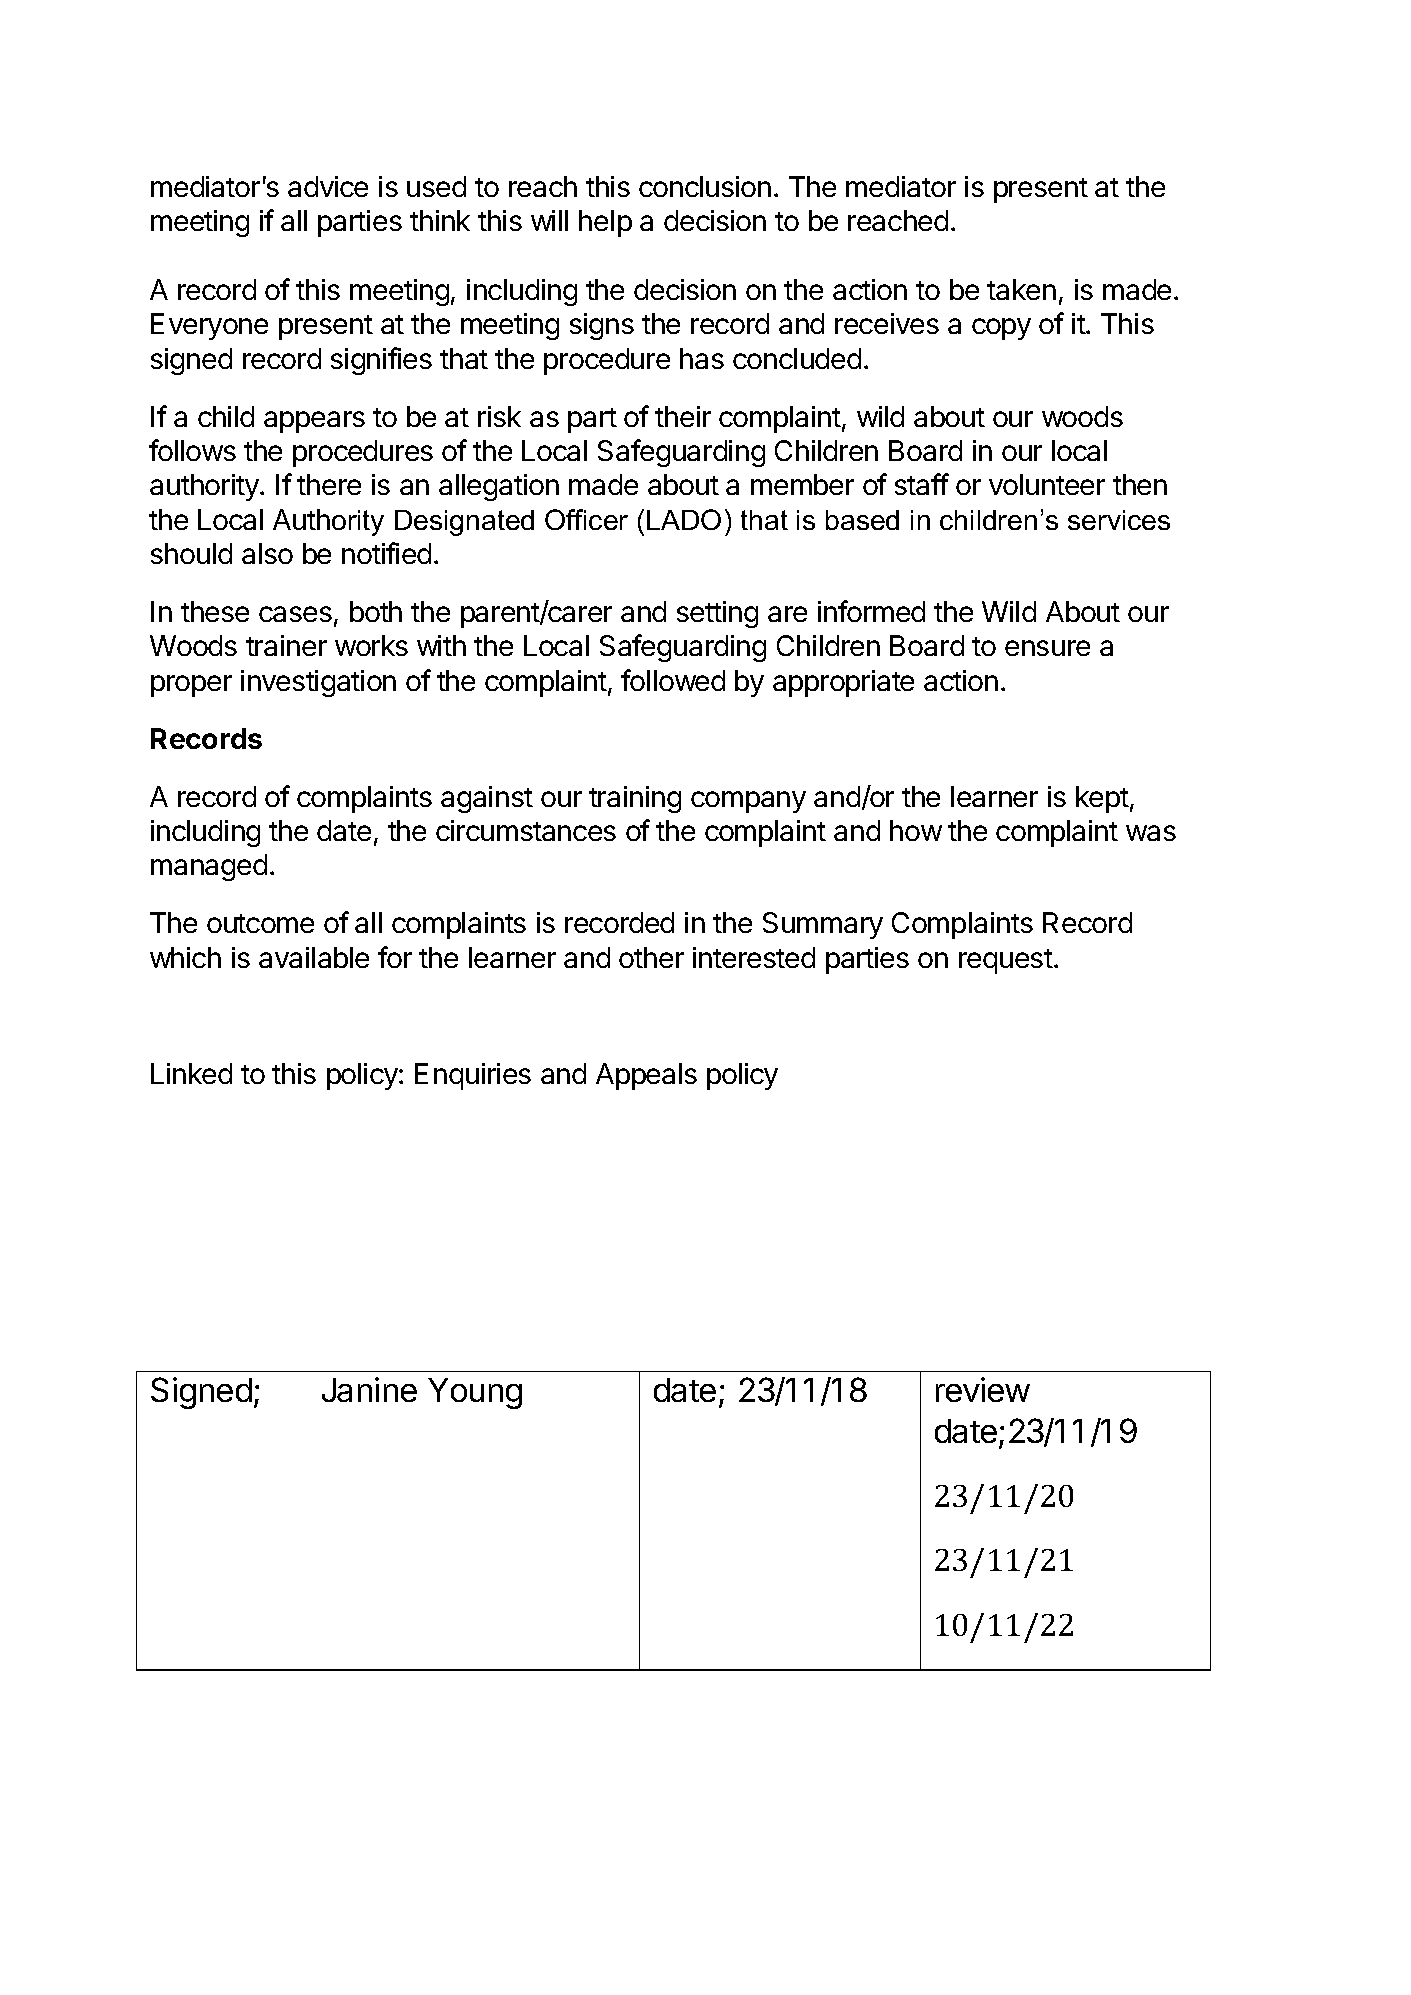  What do you see at coordinates (635, 799) in the page?
I see `training` at bounding box center [635, 799].
